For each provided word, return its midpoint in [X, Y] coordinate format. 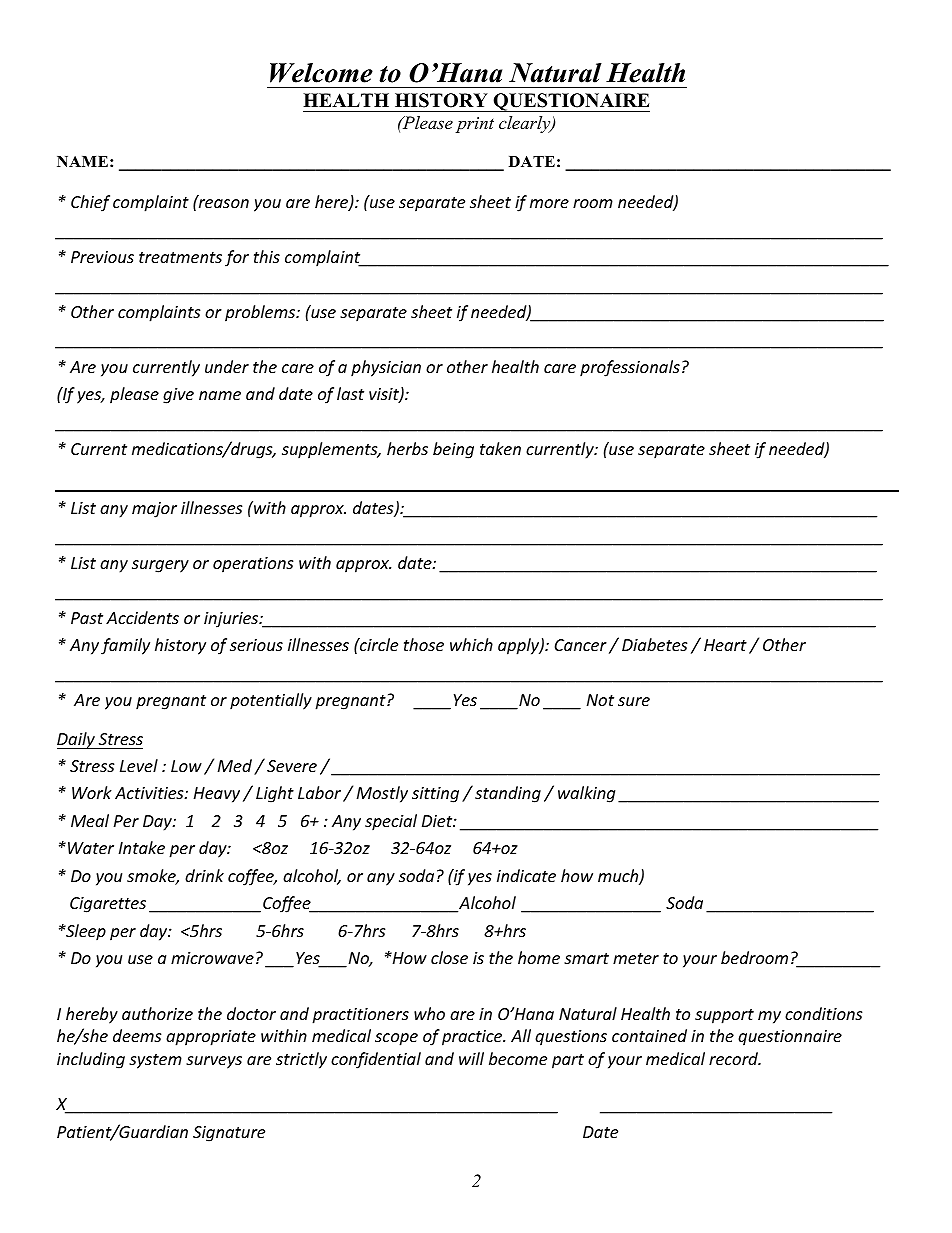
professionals [630, 368]
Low [186, 766]
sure [634, 701]
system [155, 1061]
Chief [90, 203]
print [475, 125]
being [453, 450]
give [178, 396]
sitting [435, 795]
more [549, 203]
